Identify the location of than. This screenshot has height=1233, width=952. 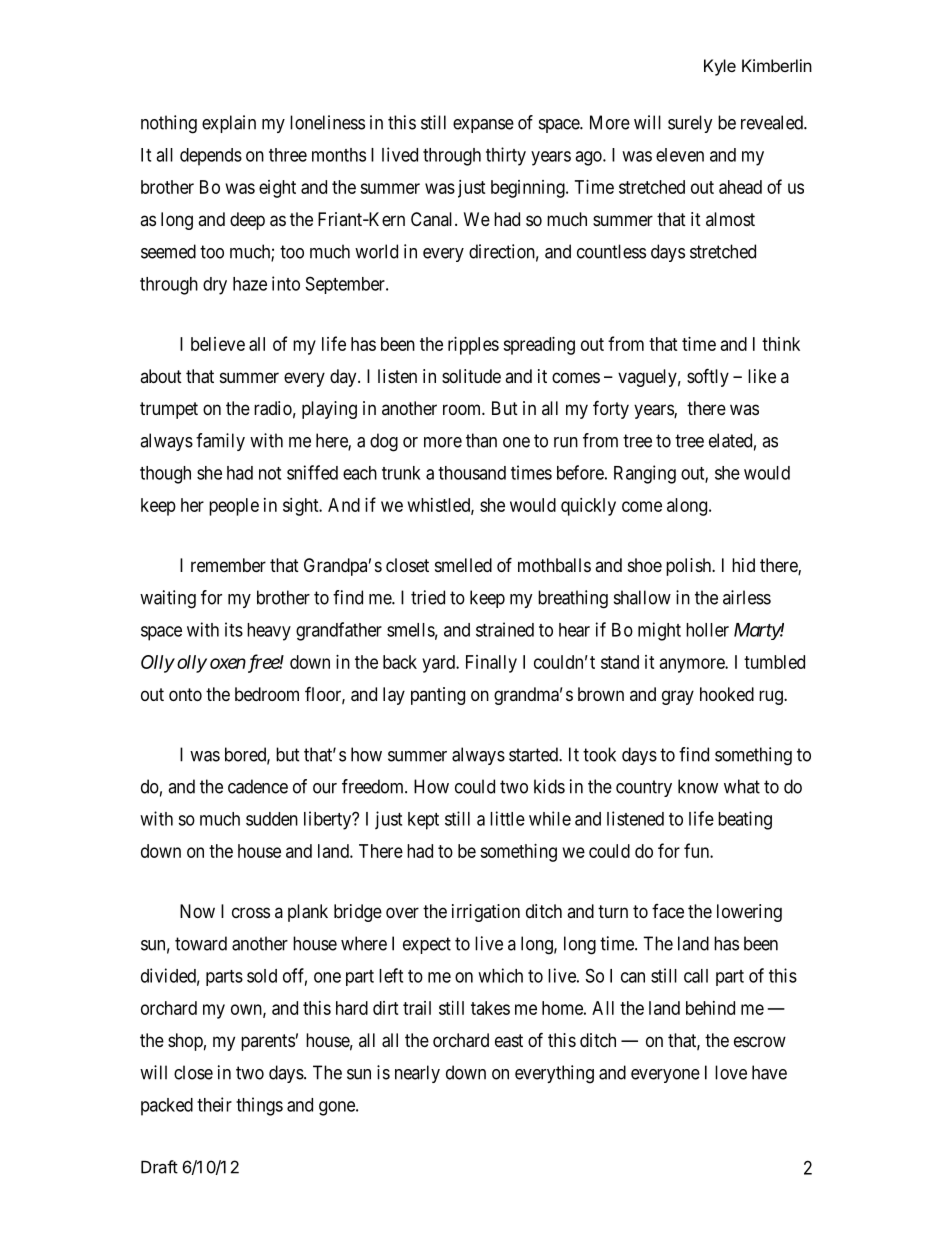
(481, 440).
